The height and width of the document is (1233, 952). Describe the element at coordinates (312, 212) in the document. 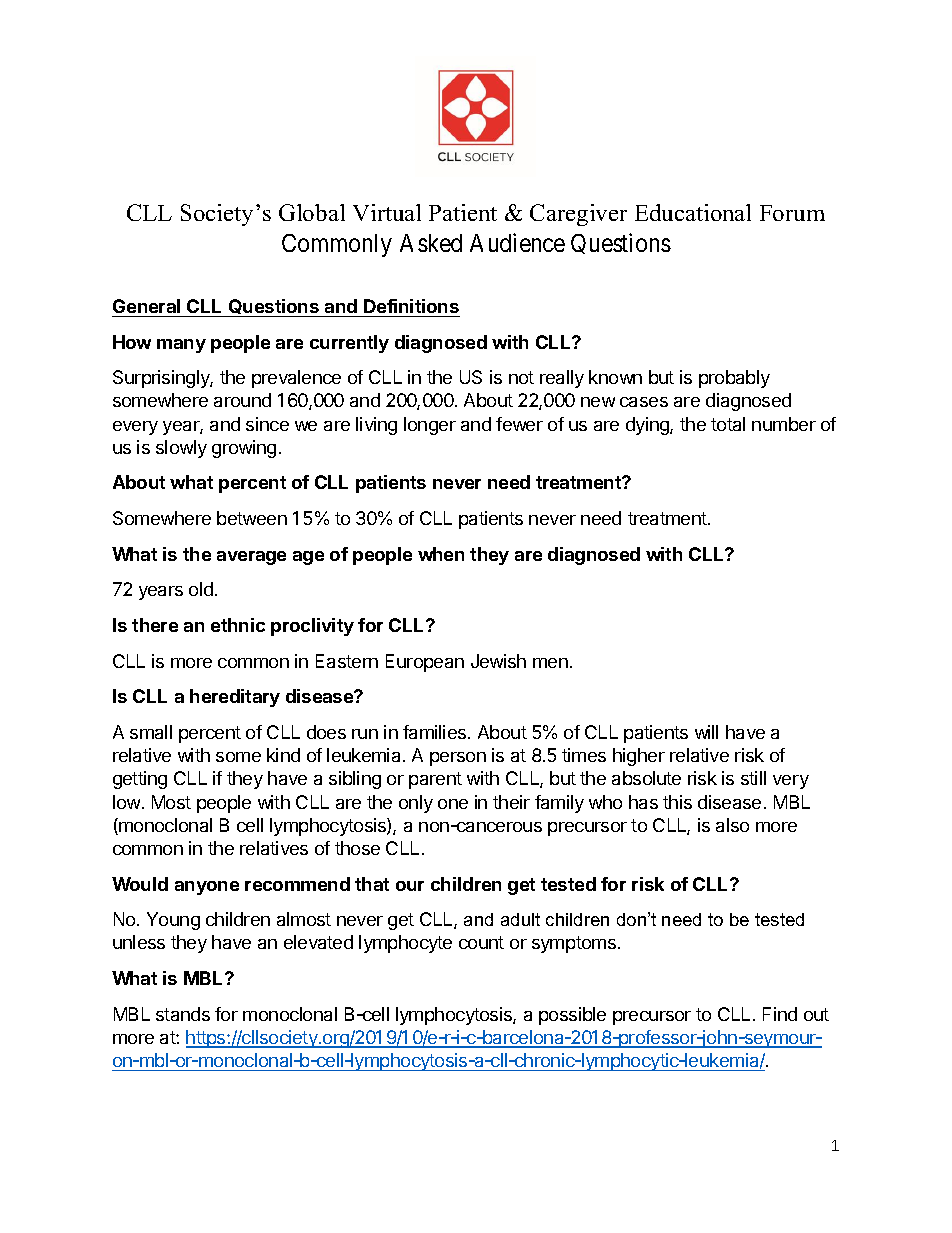

I see `Global` at that location.
